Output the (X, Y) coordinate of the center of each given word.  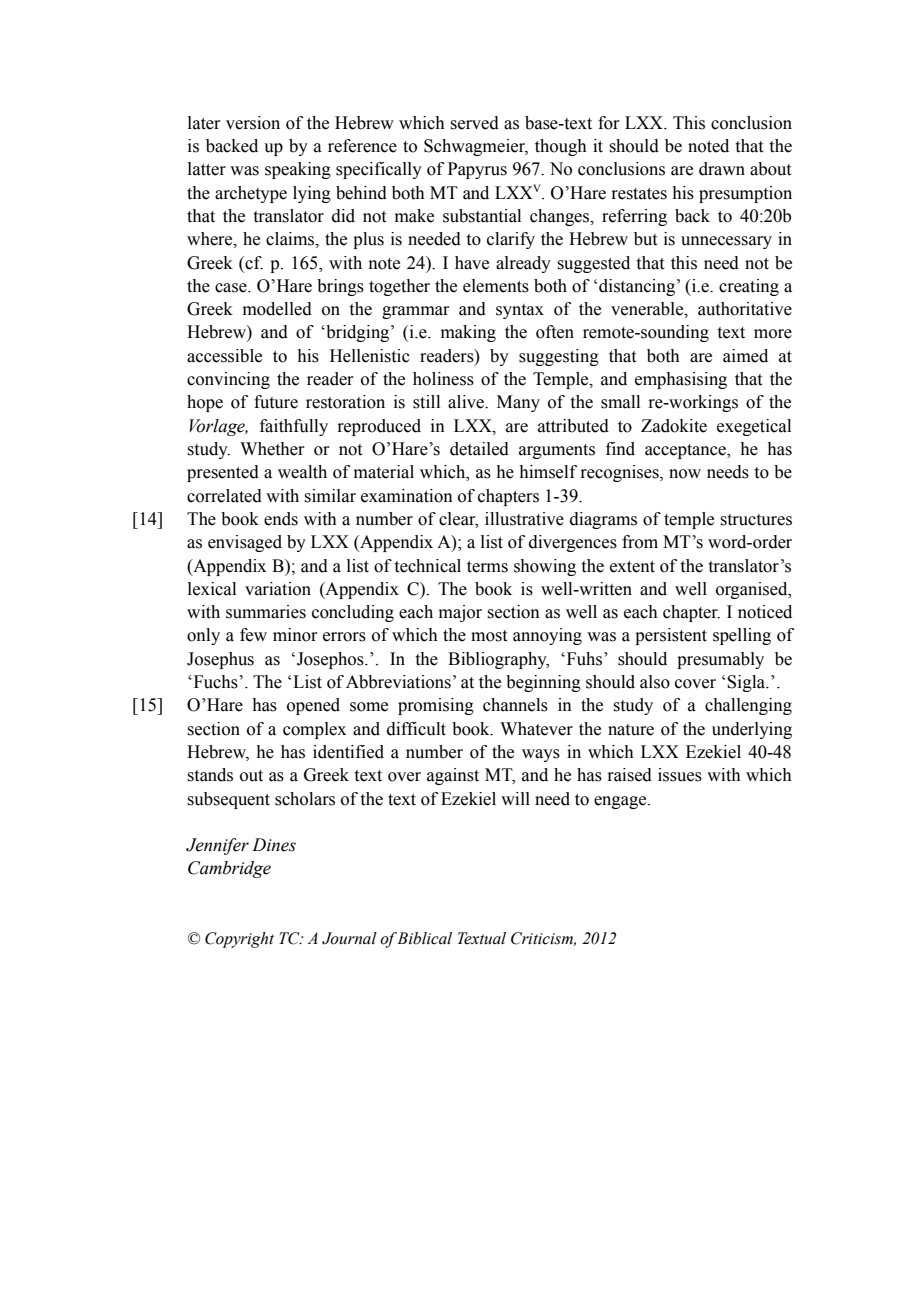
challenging (748, 706)
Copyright (239, 940)
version (253, 123)
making (468, 333)
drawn (722, 169)
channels (515, 705)
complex (314, 730)
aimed (745, 356)
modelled (277, 309)
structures (756, 520)
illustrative (524, 519)
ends (281, 519)
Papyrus (477, 170)
